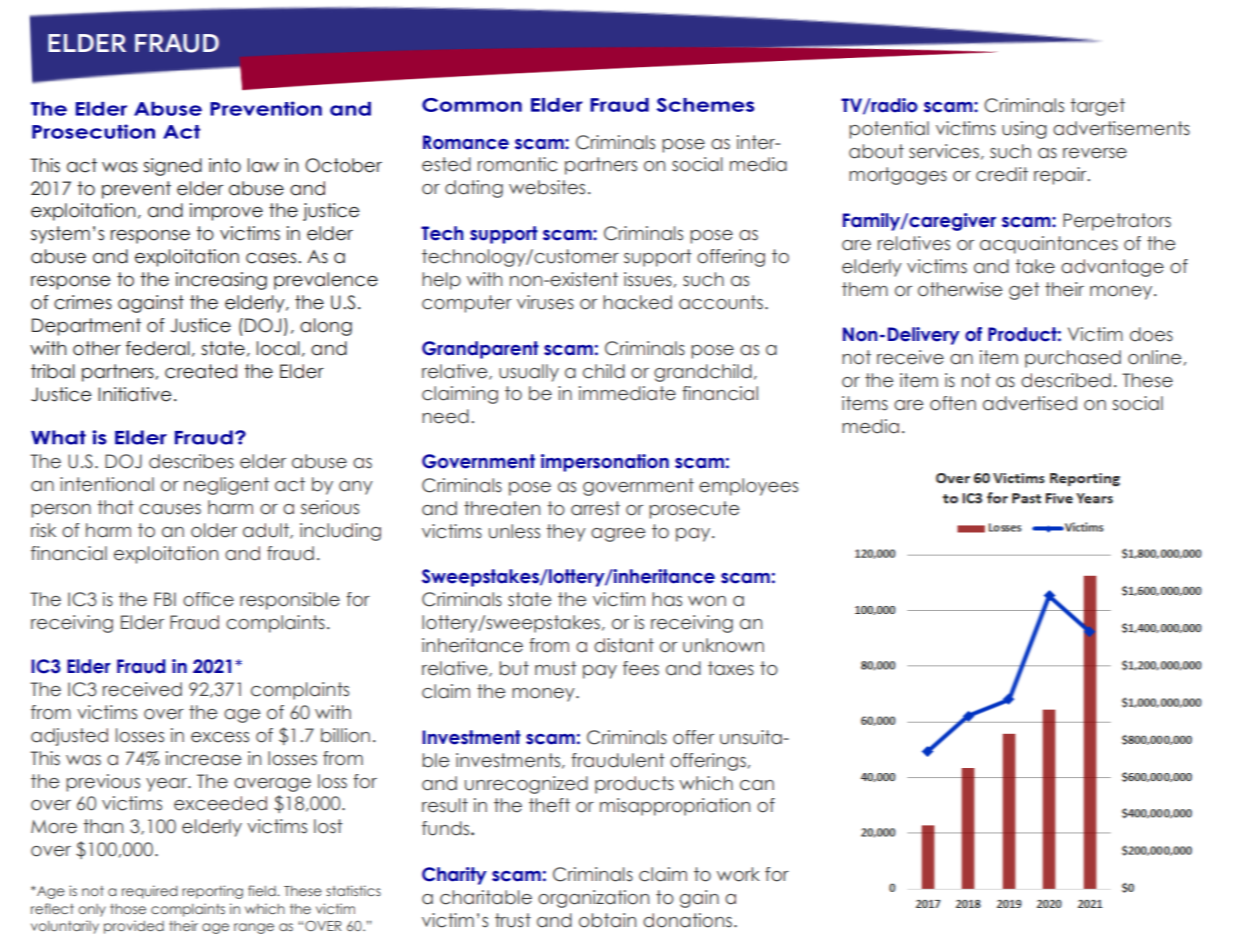 The height and width of the page is (952, 1233). I want to click on signed, so click(172, 167).
